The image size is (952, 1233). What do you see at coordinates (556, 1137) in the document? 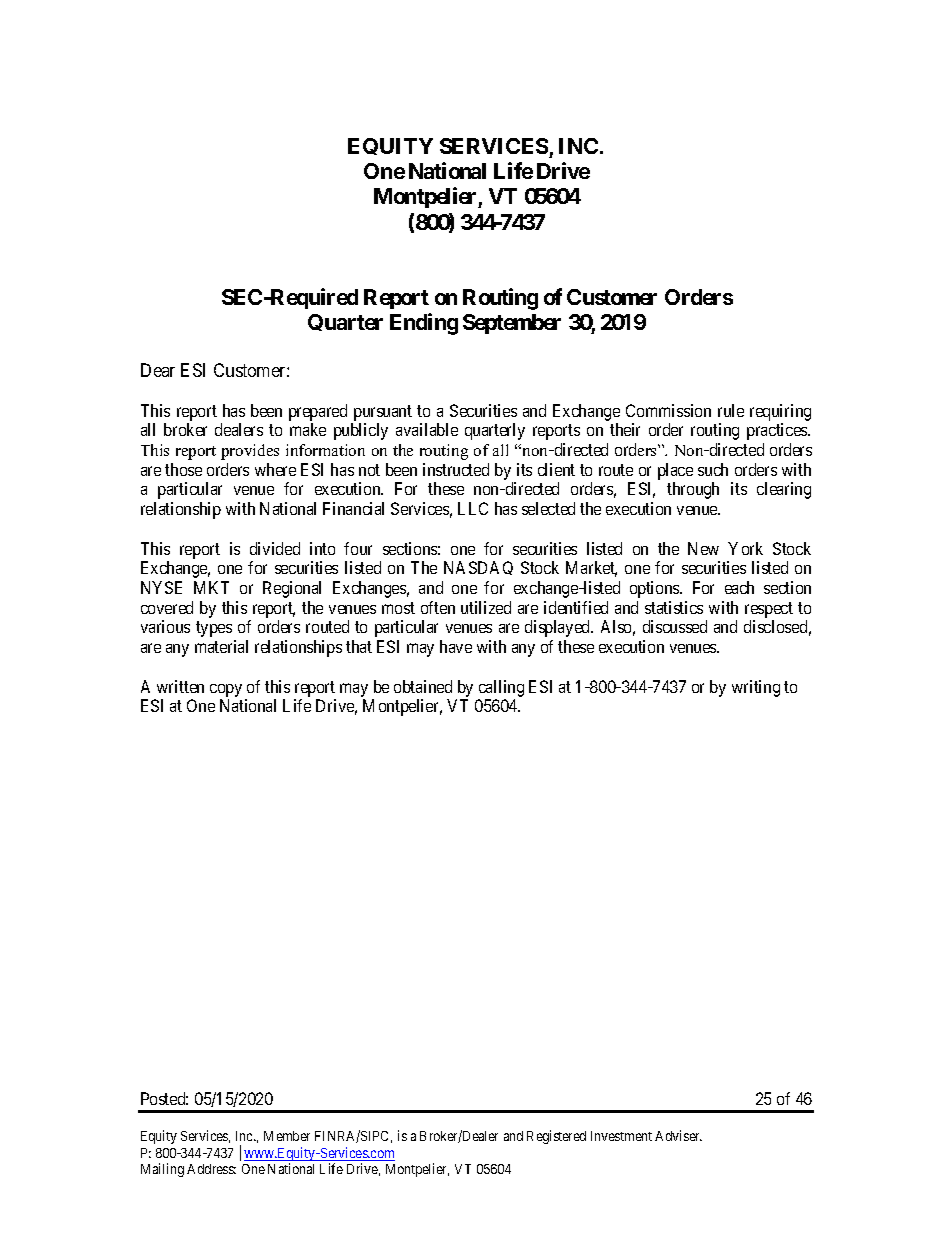
I see `Registered` at bounding box center [556, 1137].
